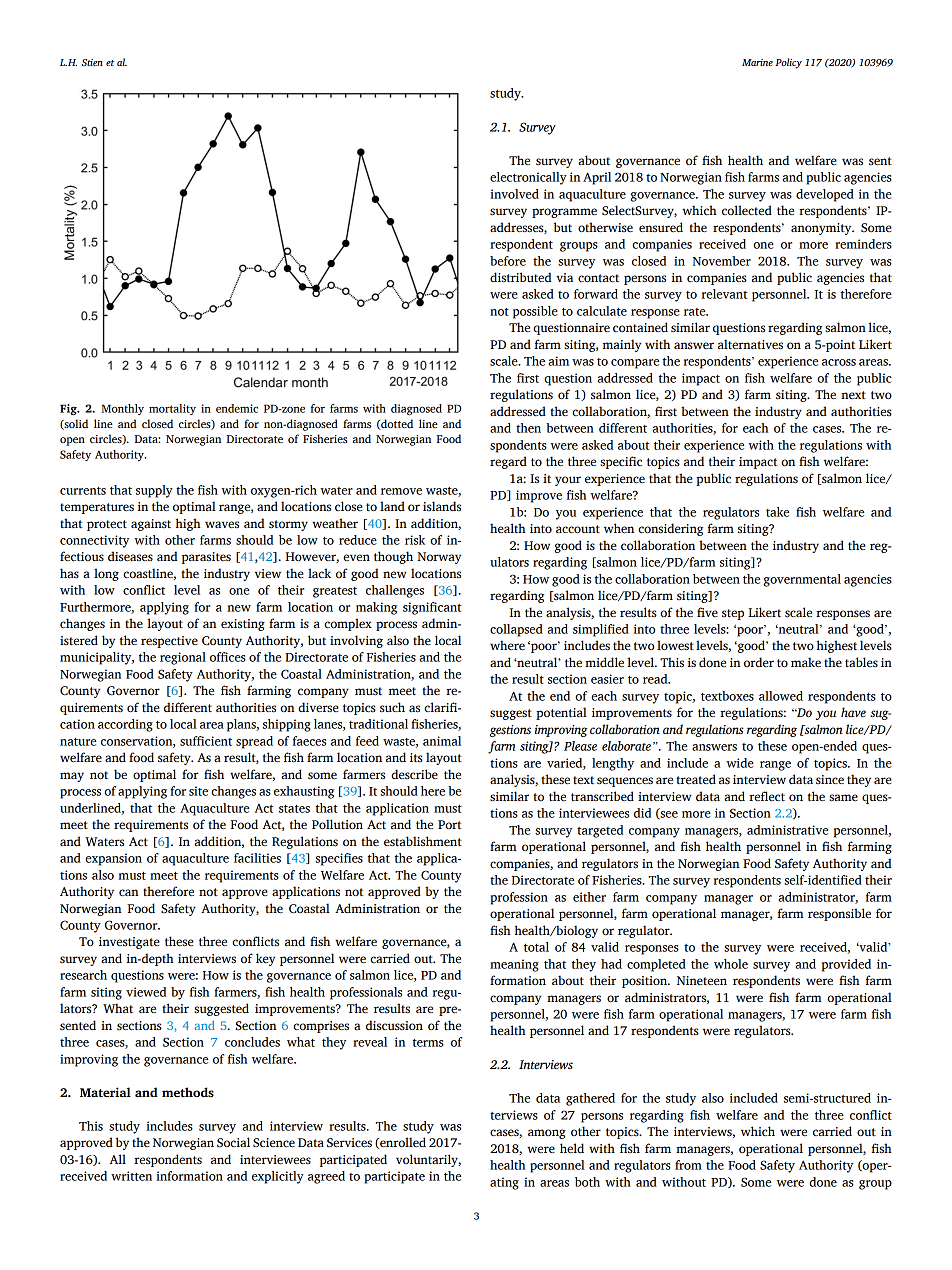 The width and height of the page is (952, 1270). I want to click on then, so click(528, 428).
